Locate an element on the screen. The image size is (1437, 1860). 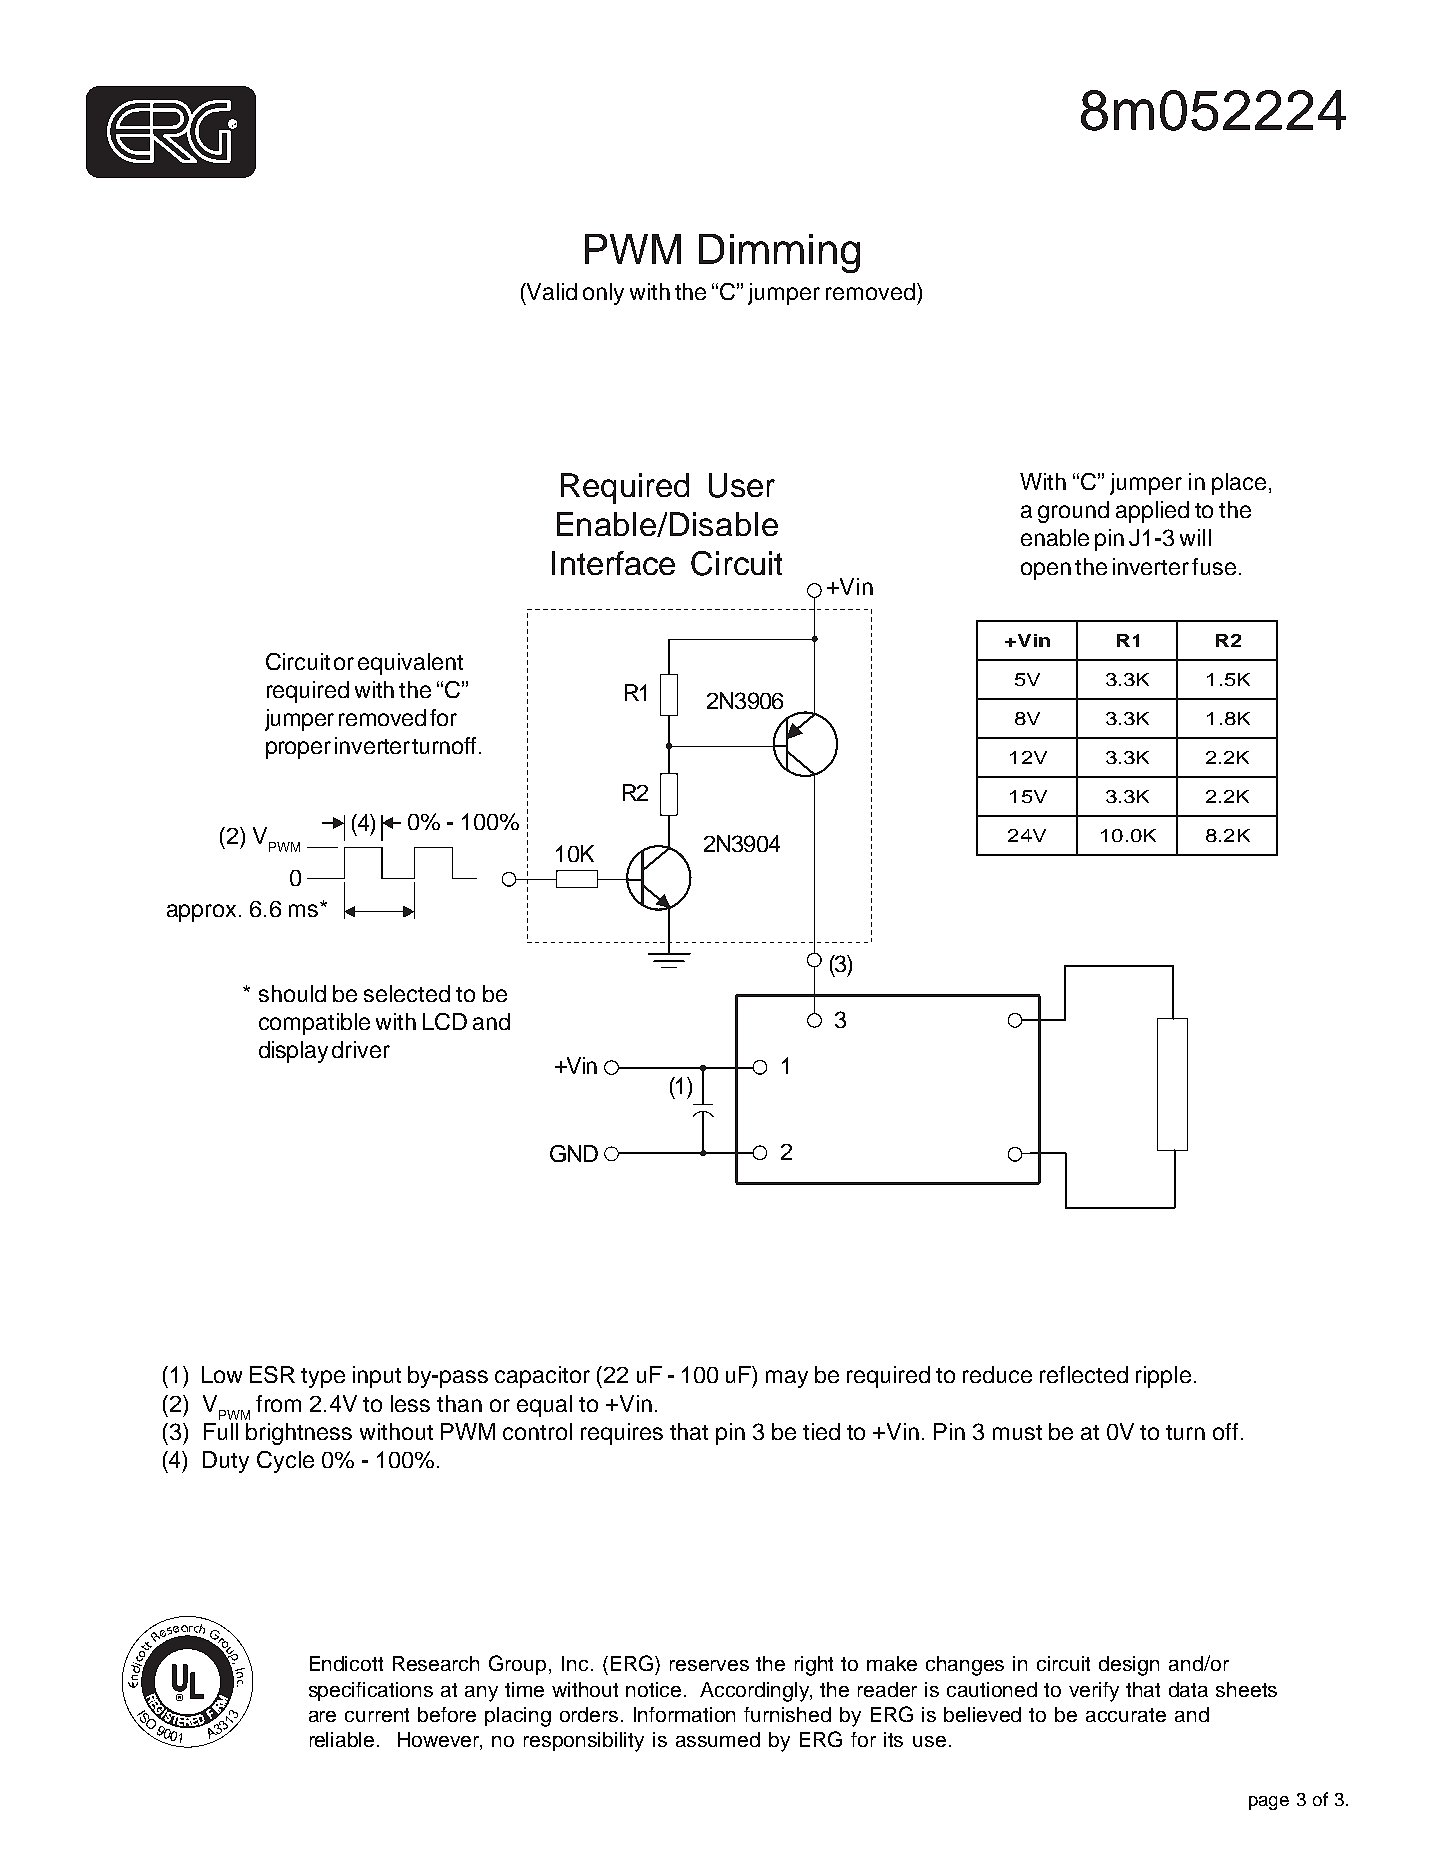
Valid is located at coordinates (551, 291).
